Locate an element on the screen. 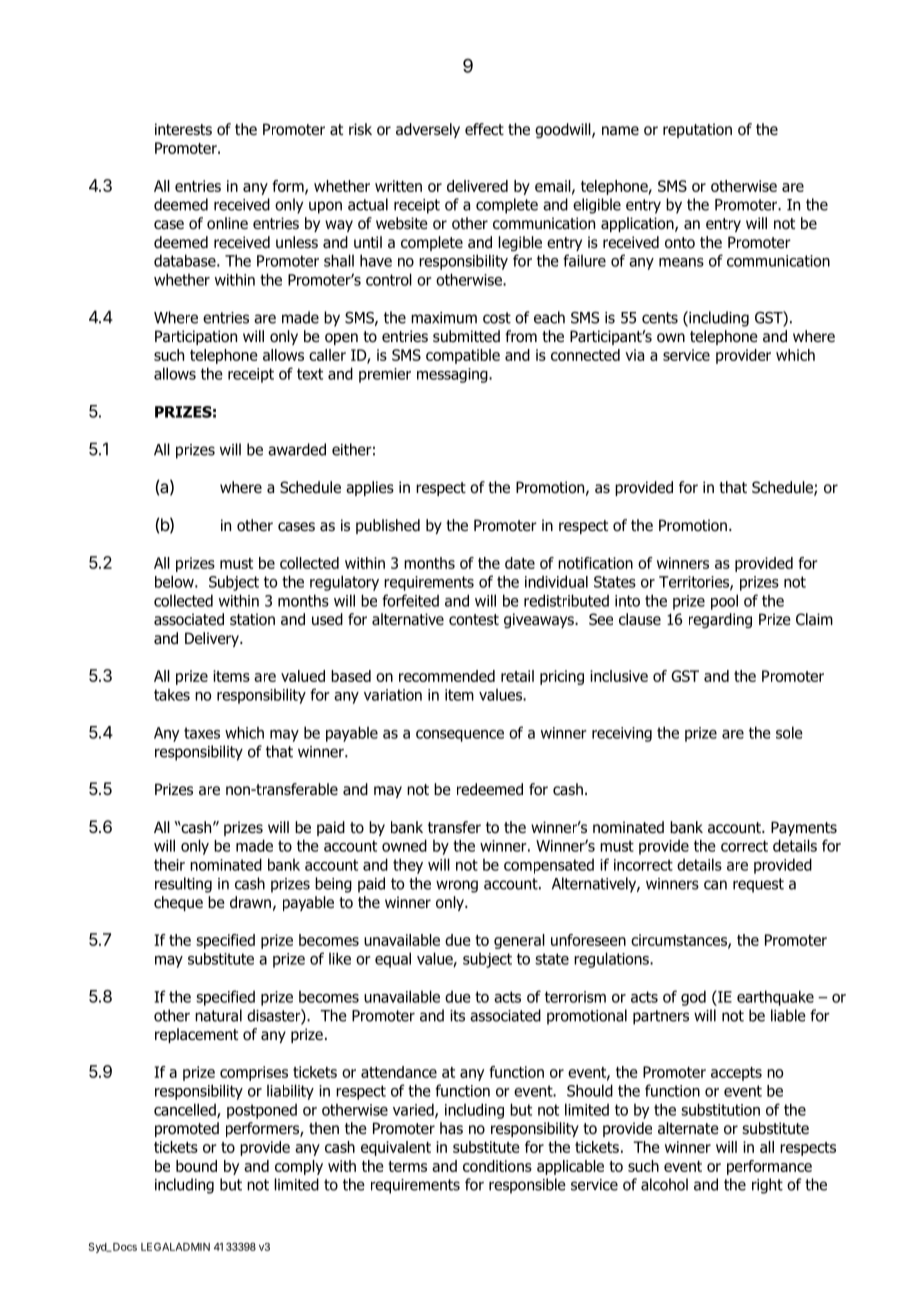 The image size is (924, 1308). retail is located at coordinates (517, 676).
